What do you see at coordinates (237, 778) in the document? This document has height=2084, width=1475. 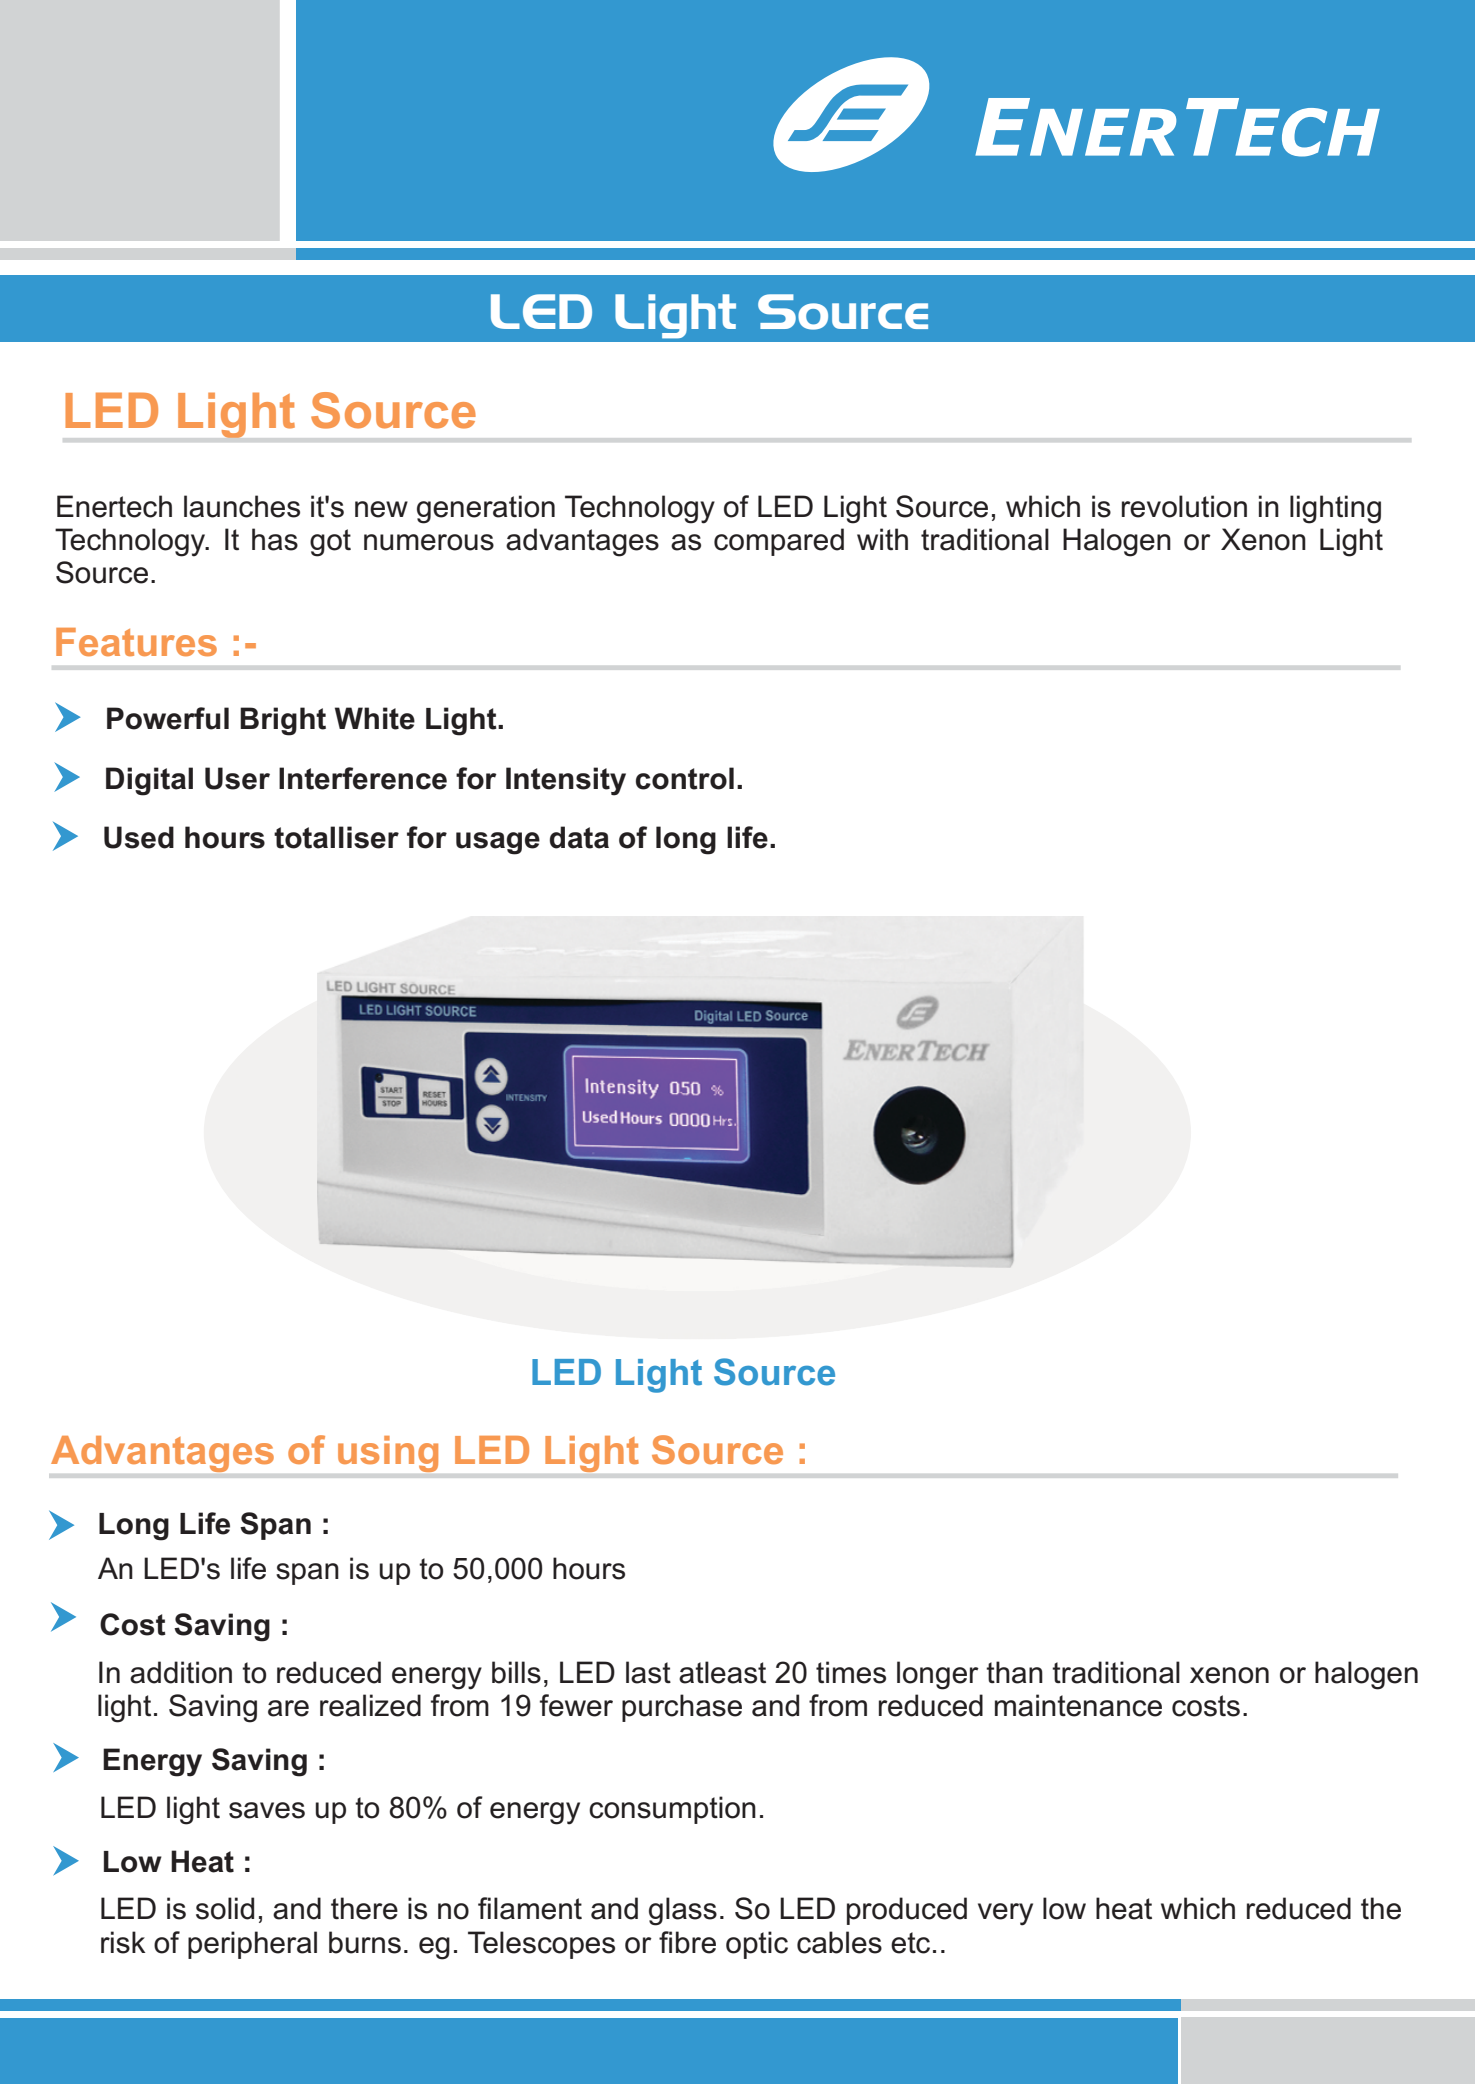 I see `User` at bounding box center [237, 778].
